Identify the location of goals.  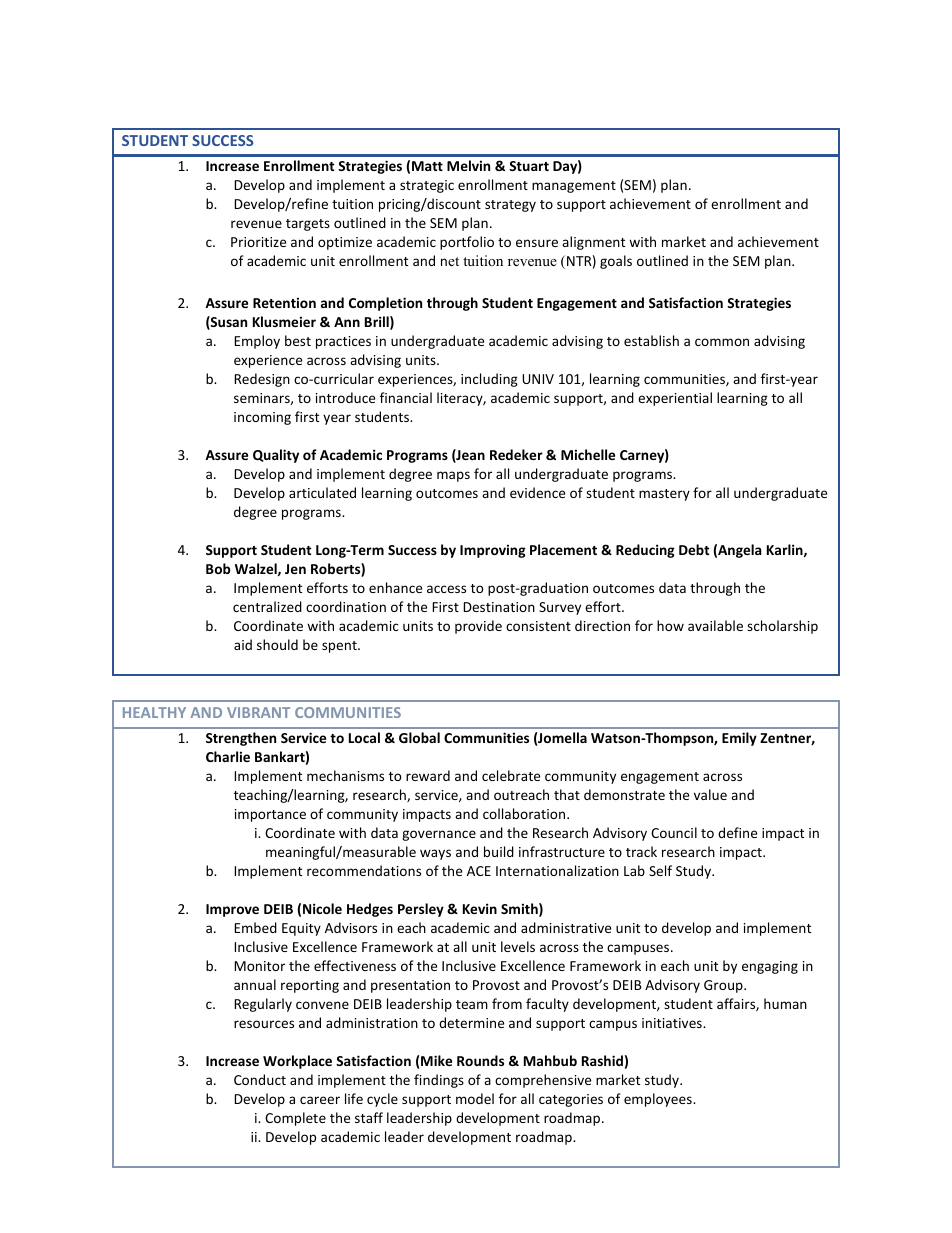
(616, 262).
